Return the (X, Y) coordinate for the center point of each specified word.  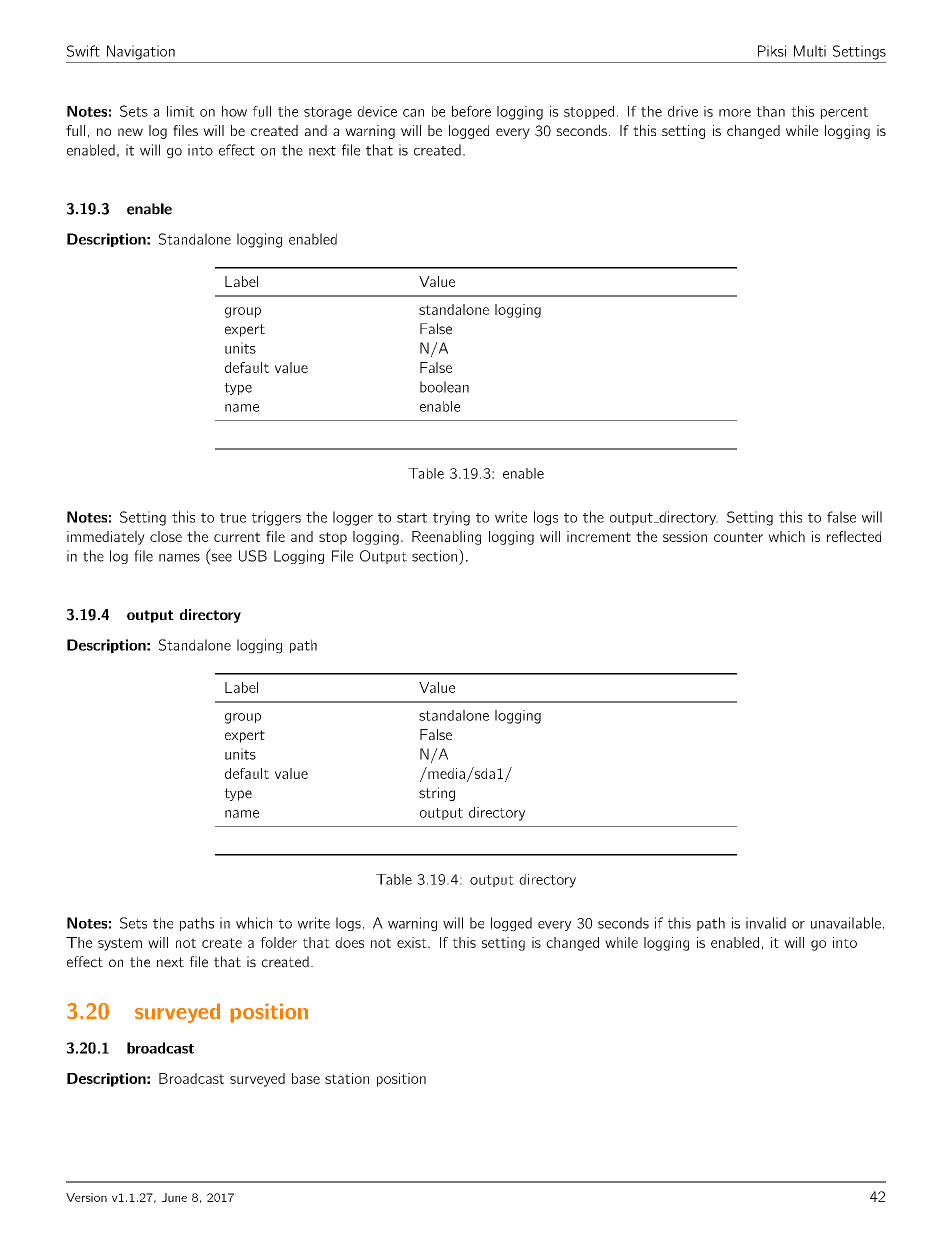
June (174, 1197)
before (471, 111)
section (434, 556)
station (347, 1078)
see (220, 558)
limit (180, 111)
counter (738, 537)
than (770, 111)
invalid (766, 923)
